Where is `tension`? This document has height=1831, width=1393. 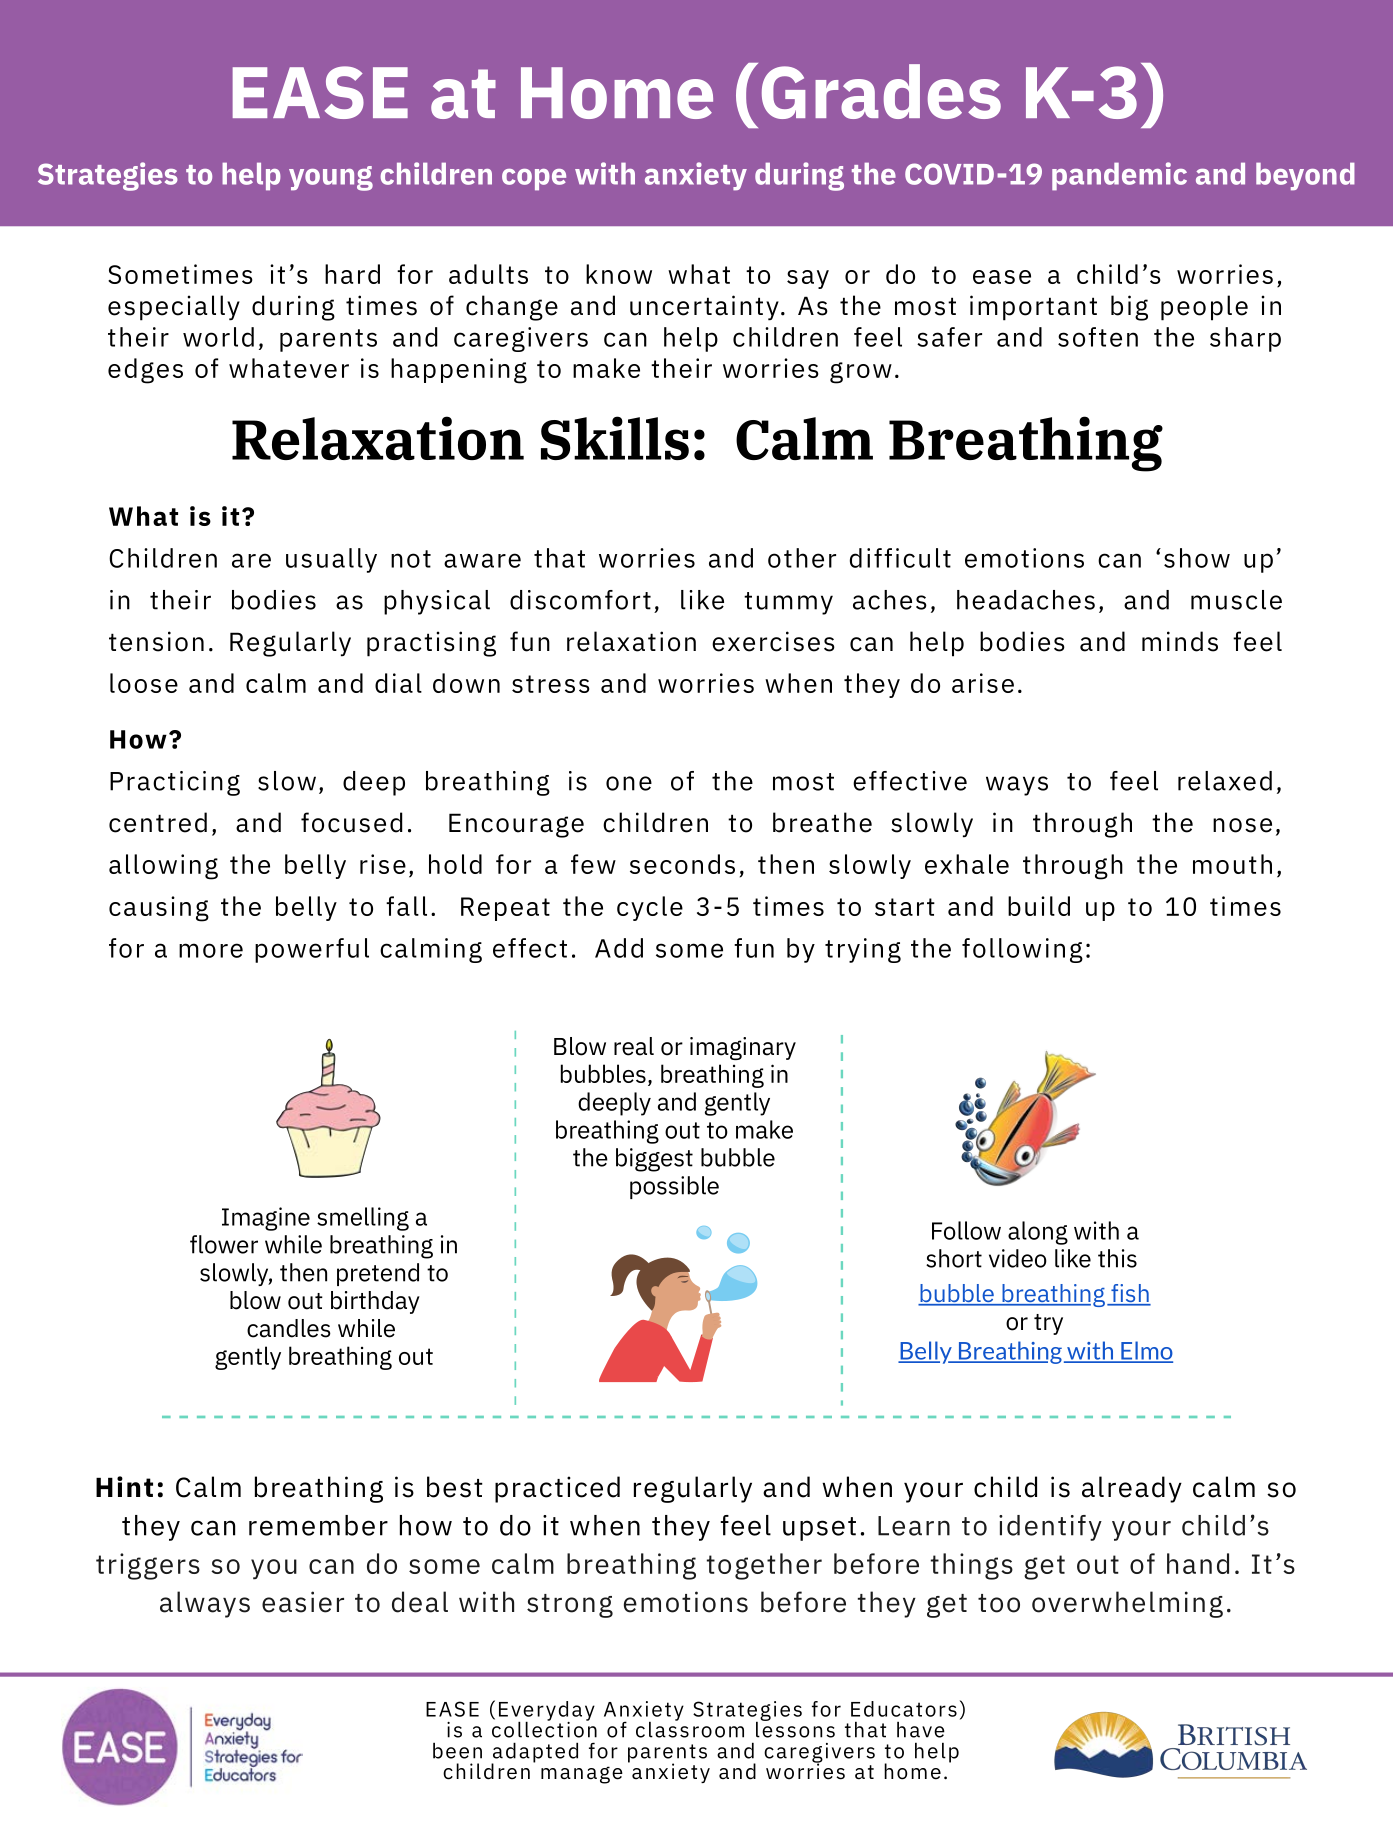
tension is located at coordinates (156, 641).
